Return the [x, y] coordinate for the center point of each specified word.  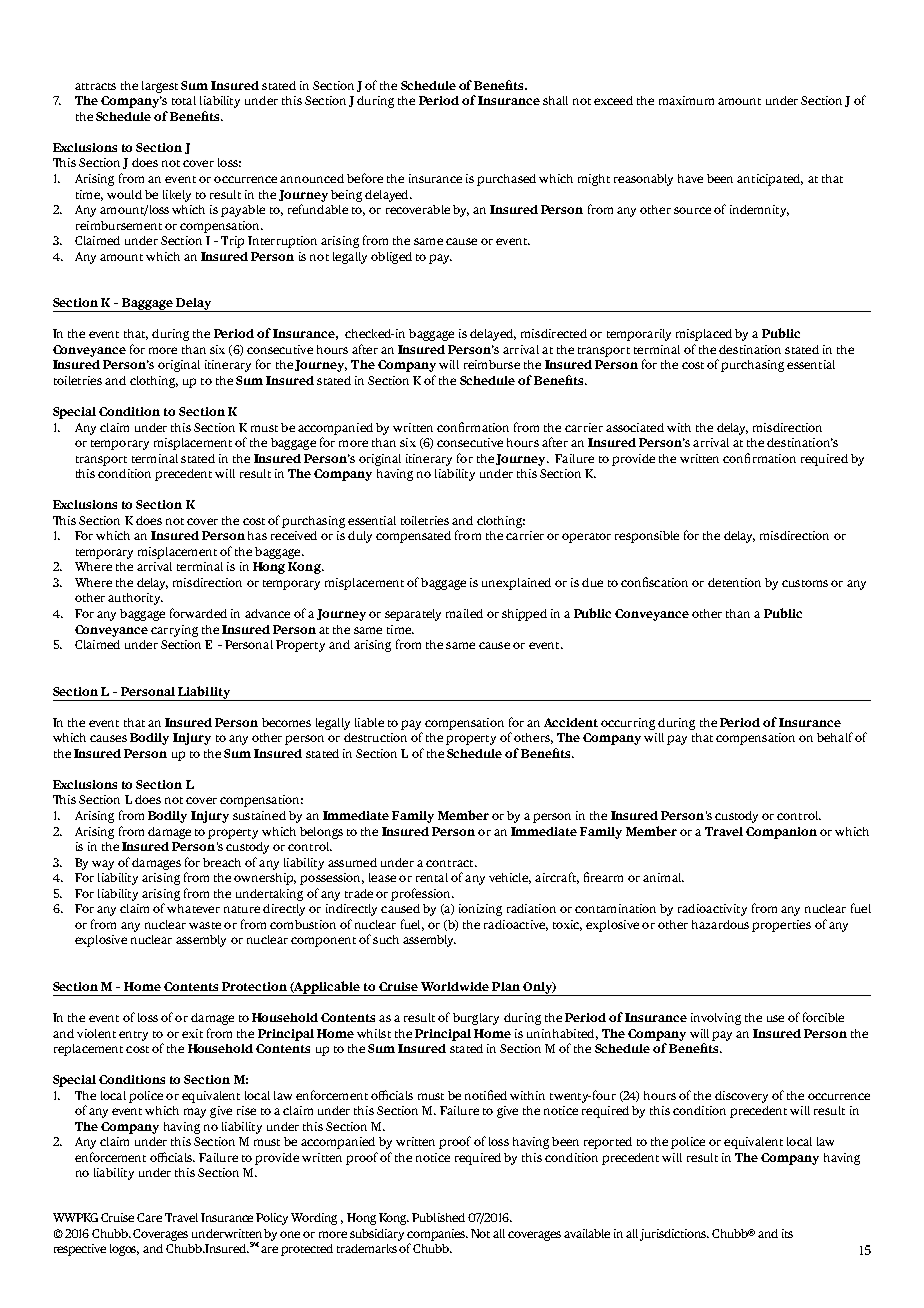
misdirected [554, 333]
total [184, 100]
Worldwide [455, 986]
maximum [686, 100]
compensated [413, 537]
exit [192, 1033]
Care [149, 1217]
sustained [259, 815]
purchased [506, 180]
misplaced [704, 335]
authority [135, 599]
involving [716, 1019]
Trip [232, 242]
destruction [375, 737]
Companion [781, 833]
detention [734, 582]
